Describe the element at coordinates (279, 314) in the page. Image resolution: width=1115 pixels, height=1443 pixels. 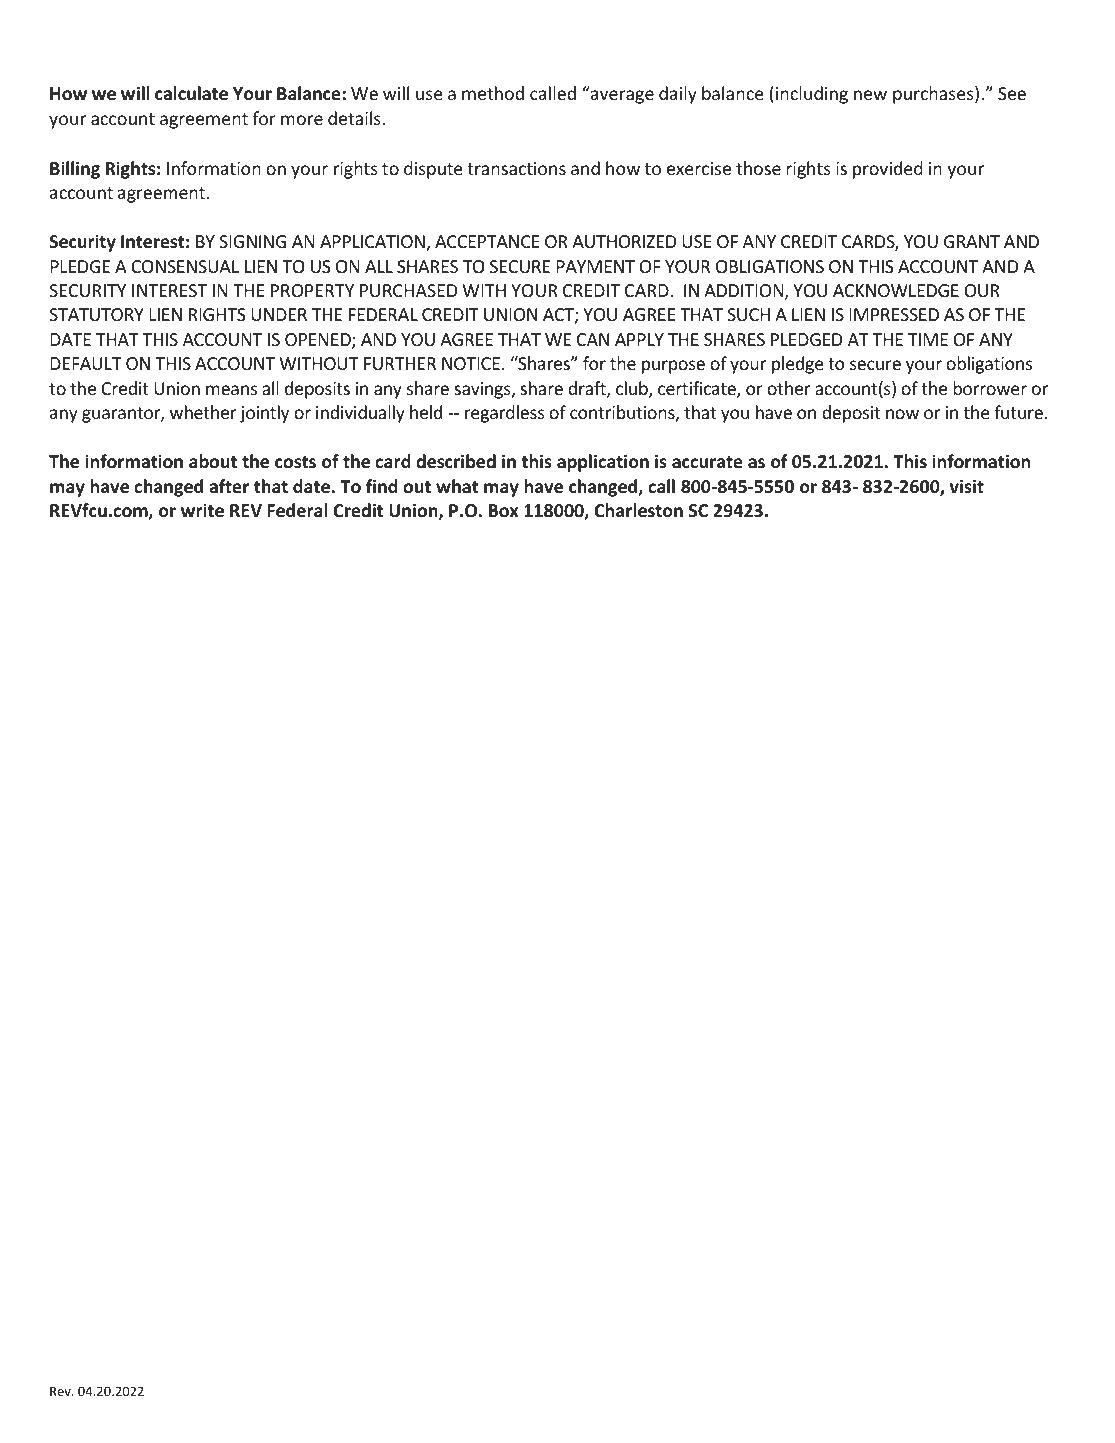
I see `UNDER` at that location.
